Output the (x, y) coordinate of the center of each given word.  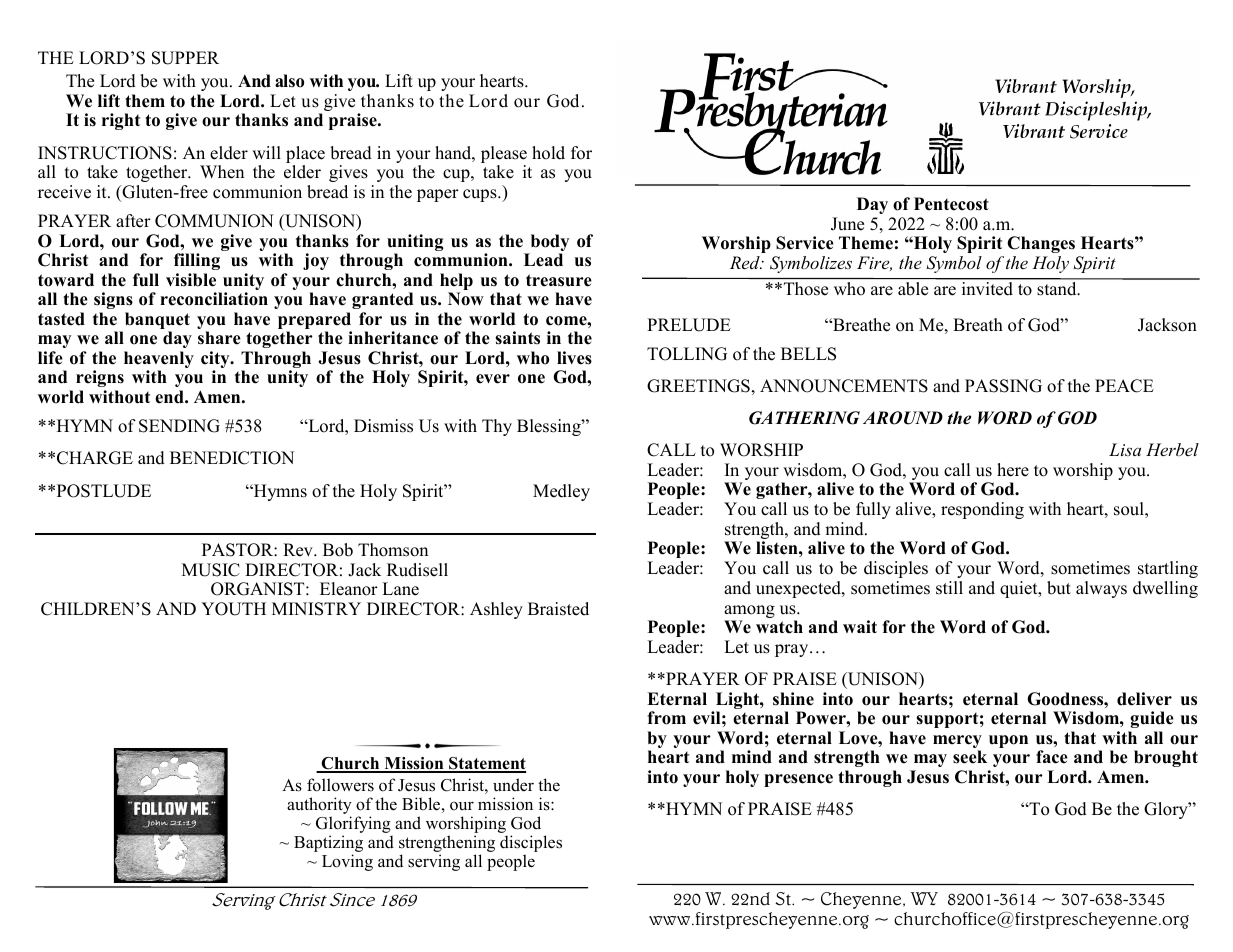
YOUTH (233, 609)
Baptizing (328, 845)
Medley (561, 492)
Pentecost (951, 204)
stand (1058, 288)
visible (191, 280)
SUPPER (185, 58)
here (1013, 470)
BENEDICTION (232, 458)
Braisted (558, 609)
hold (548, 153)
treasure (559, 280)
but (1059, 588)
